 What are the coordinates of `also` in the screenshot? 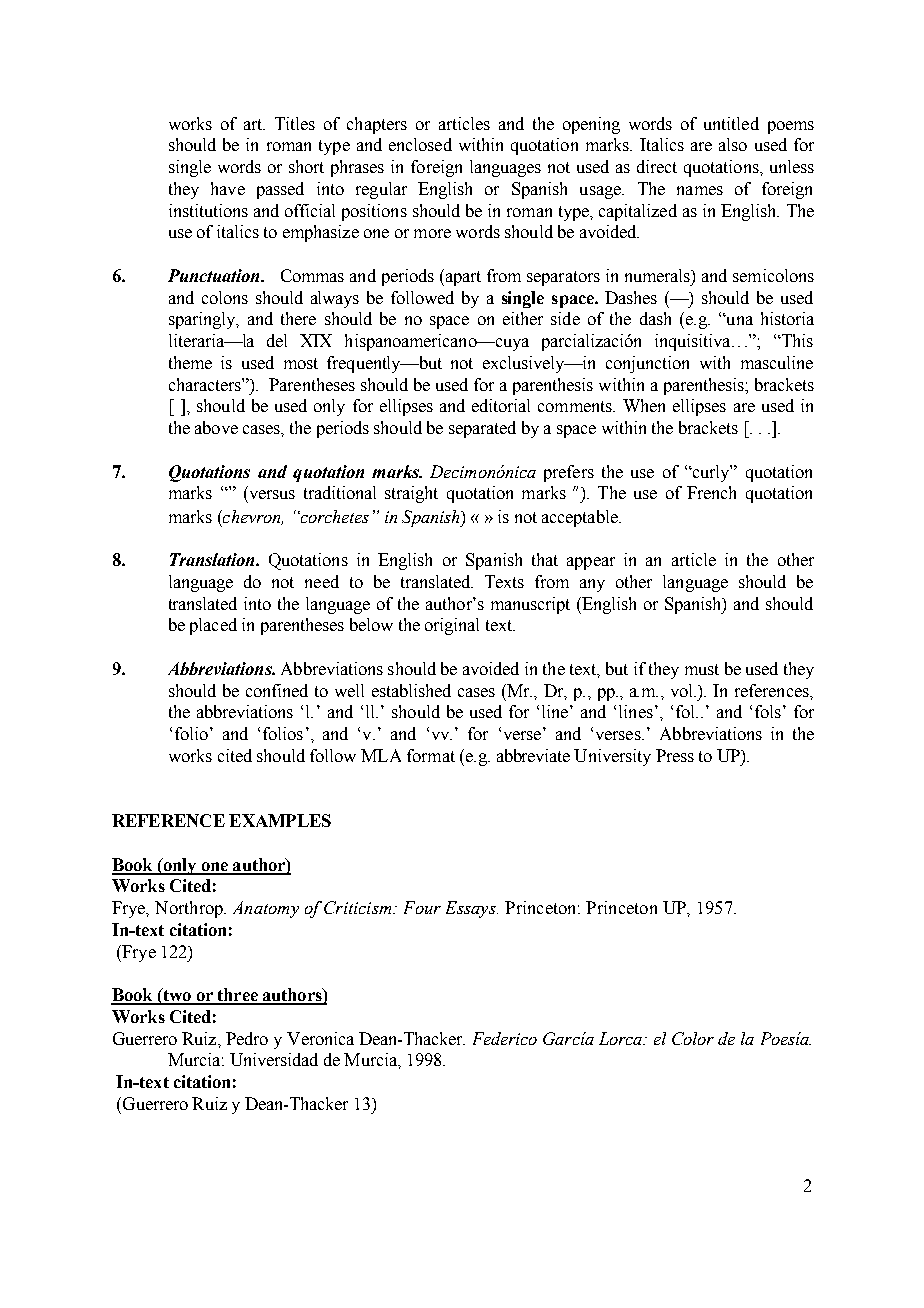 It's located at (733, 144).
